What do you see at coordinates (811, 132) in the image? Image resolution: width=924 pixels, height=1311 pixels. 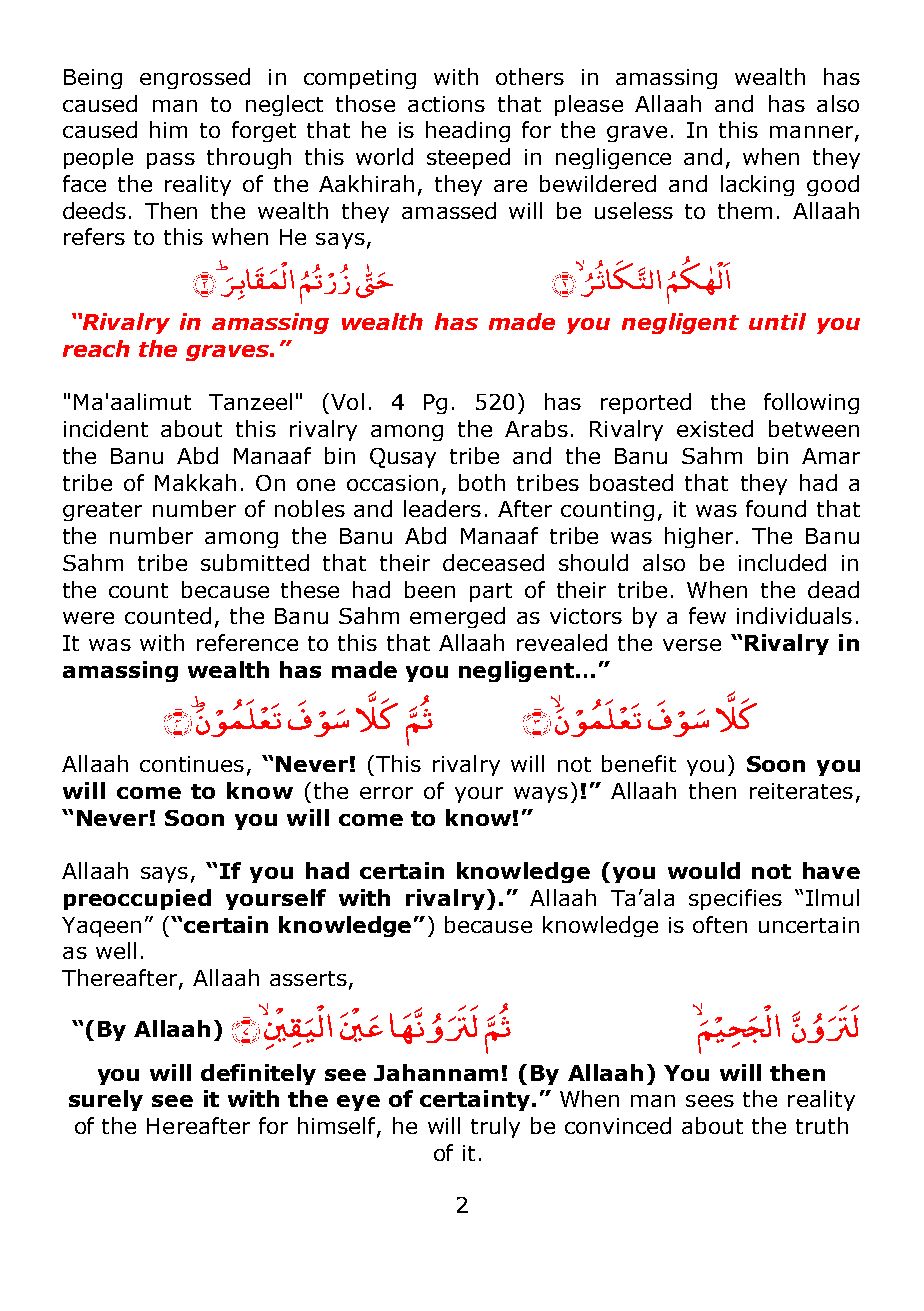 I see `manner` at bounding box center [811, 132].
